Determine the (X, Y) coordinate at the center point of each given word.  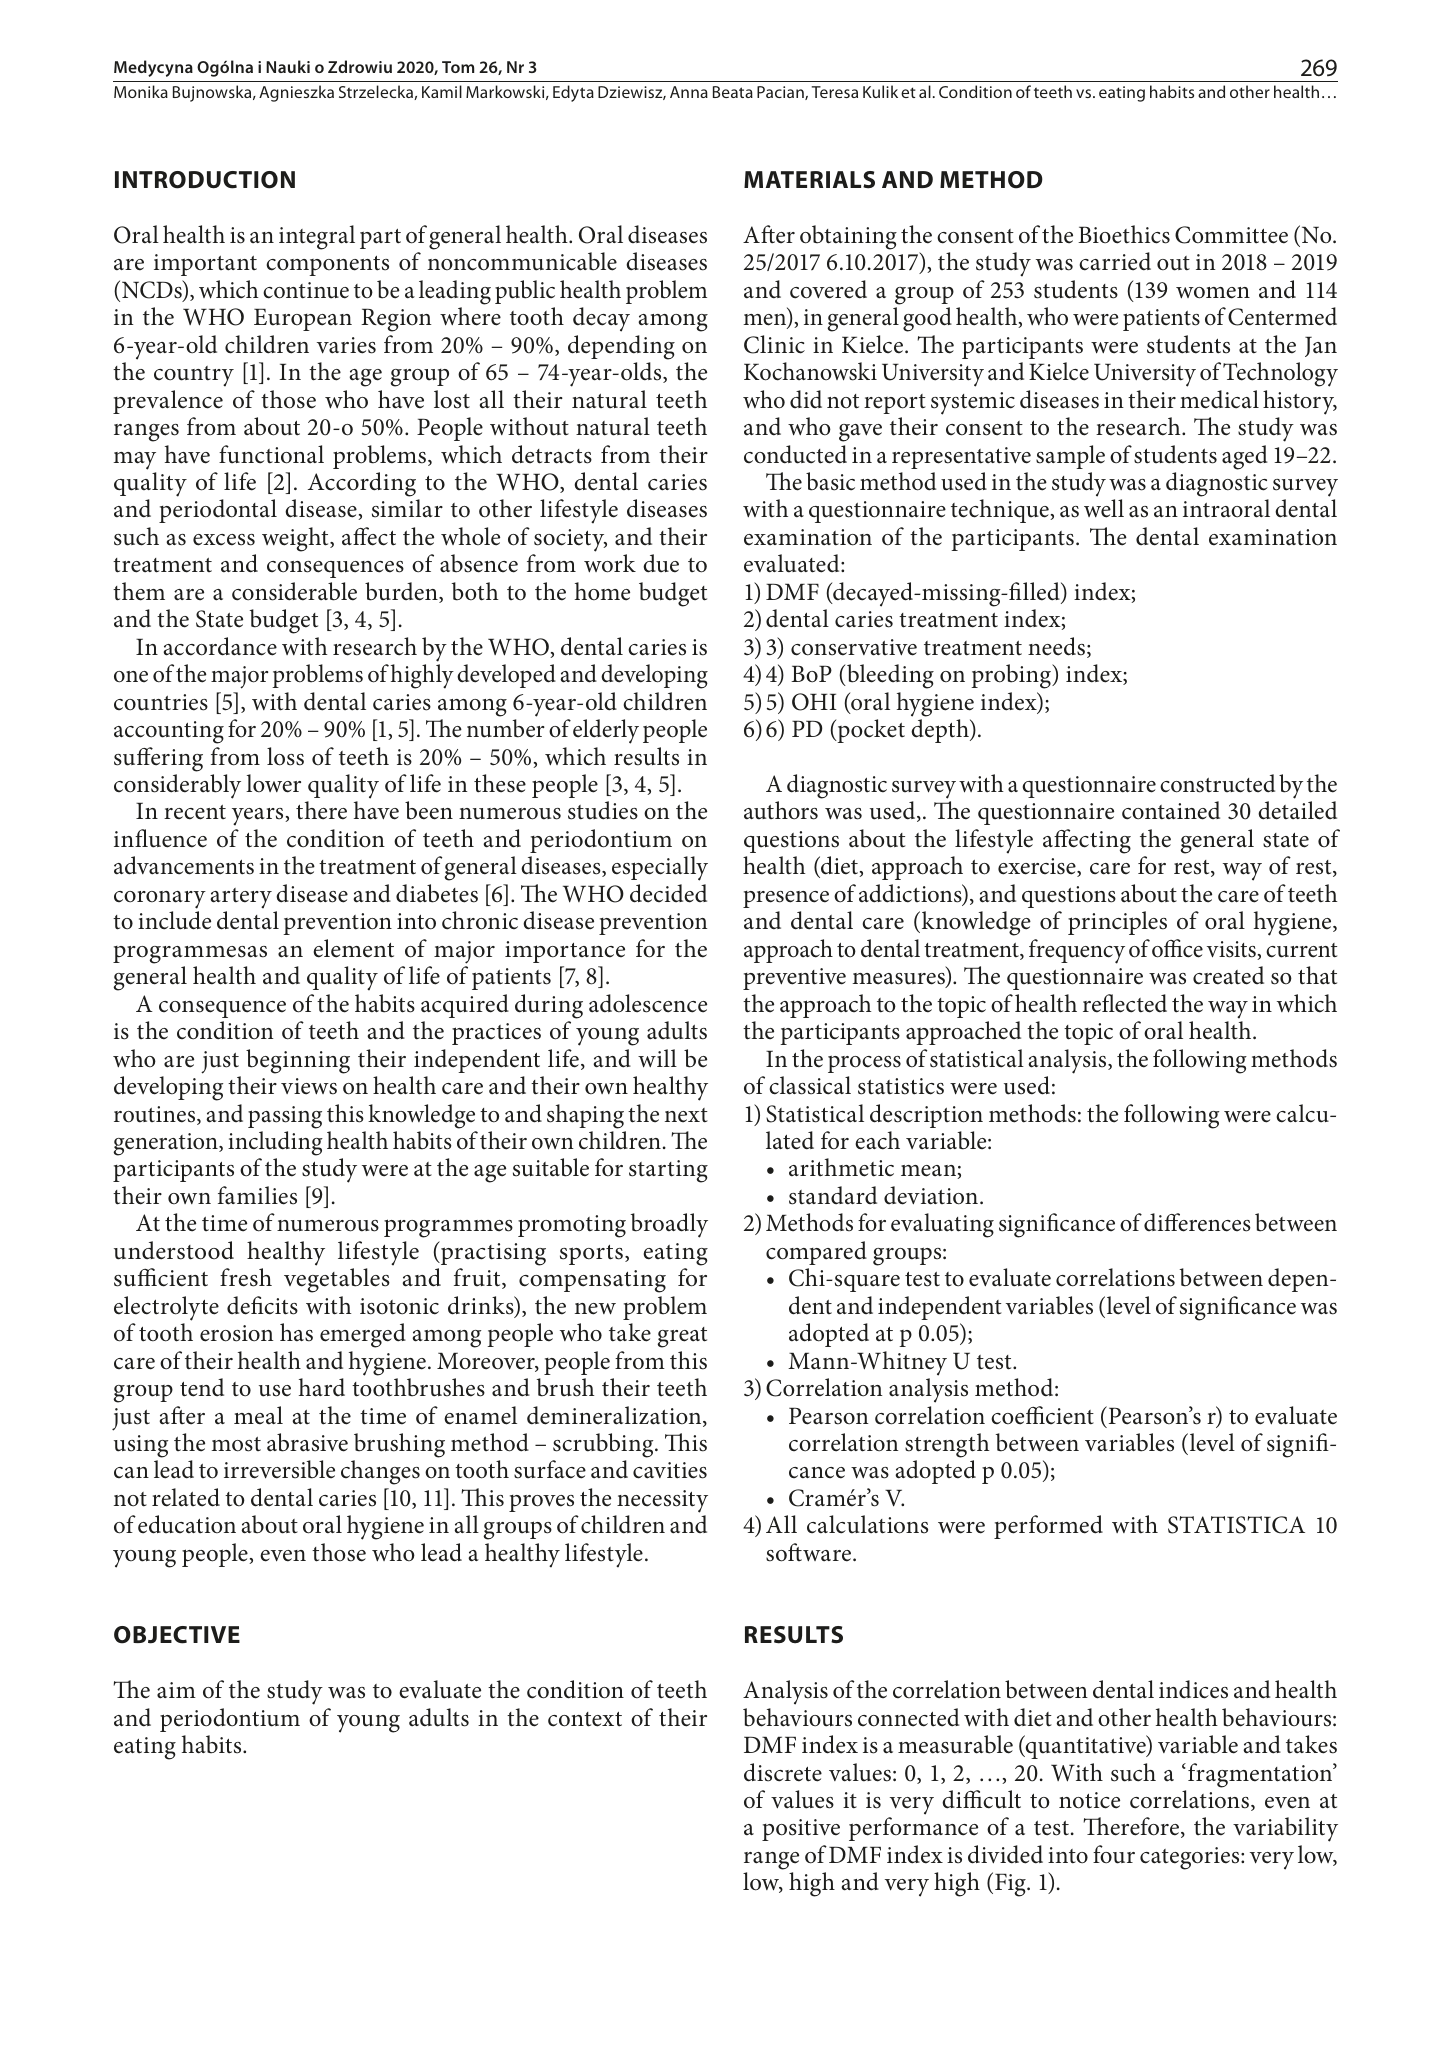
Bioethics (1124, 234)
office (1177, 948)
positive (801, 1830)
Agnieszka (296, 93)
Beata (733, 92)
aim (176, 1690)
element (353, 948)
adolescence (648, 1003)
